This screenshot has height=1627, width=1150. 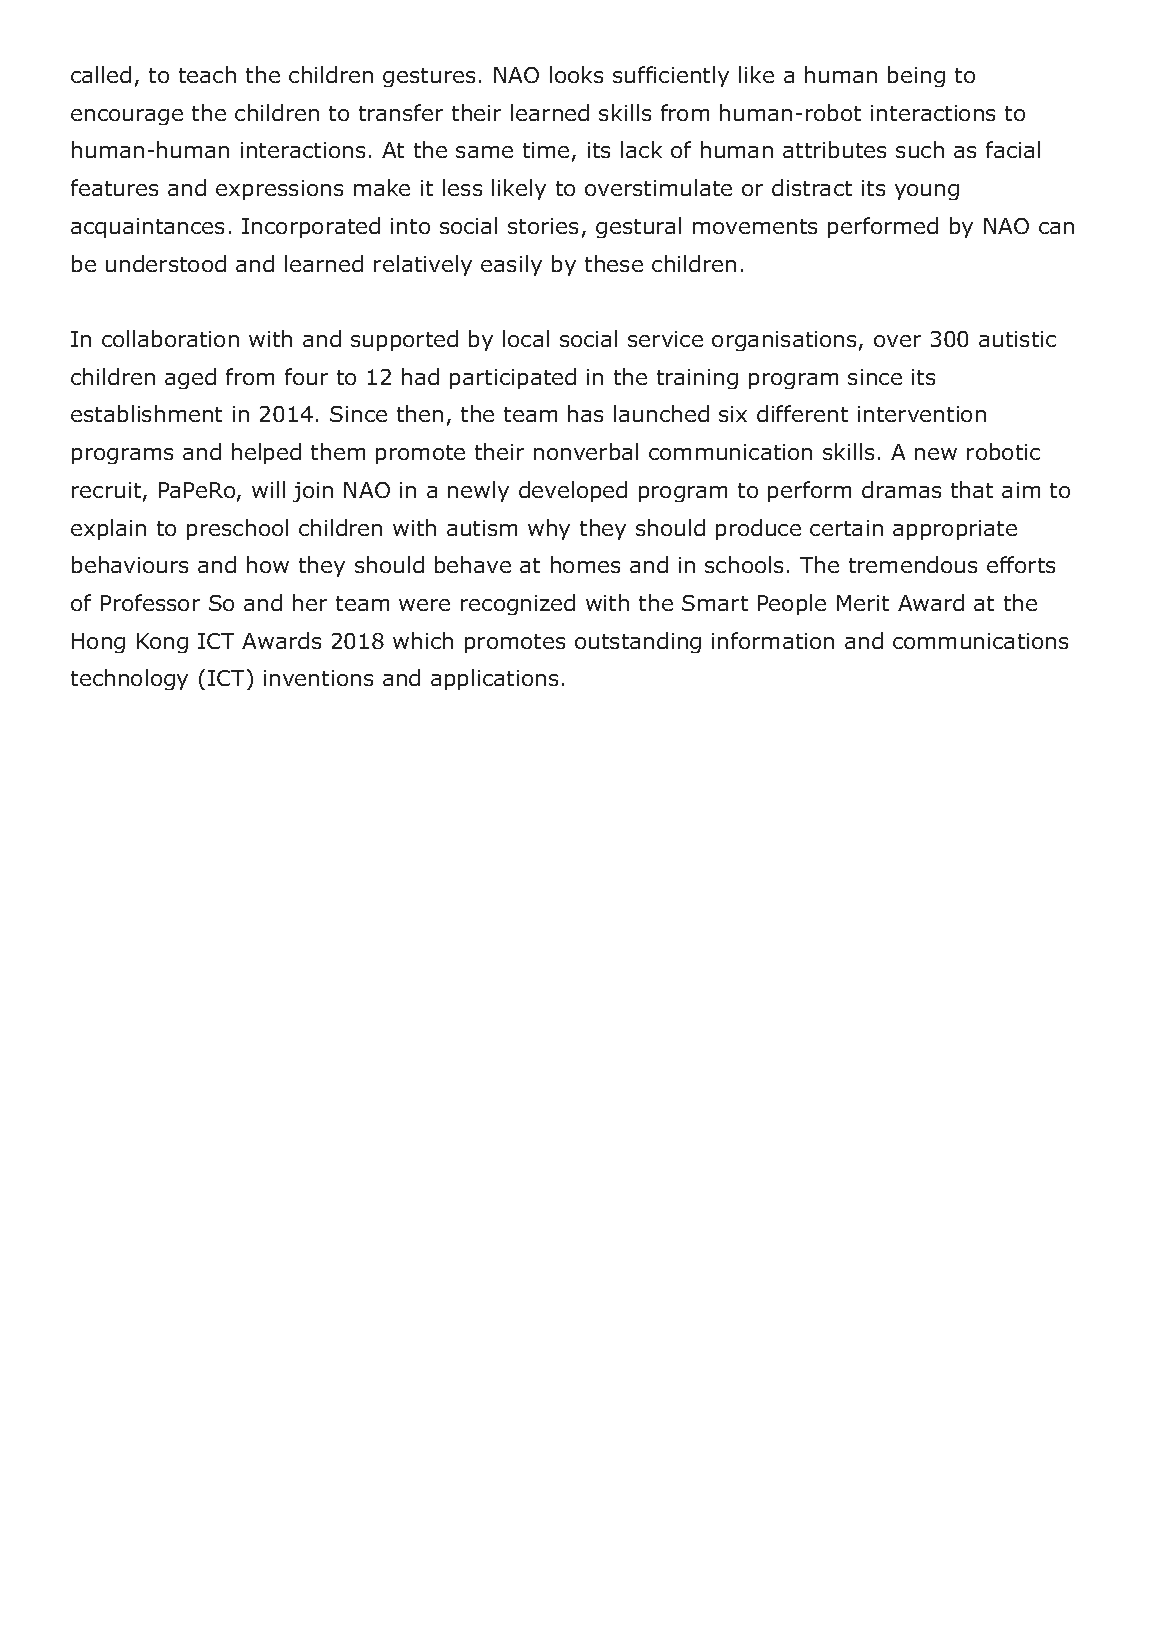 What do you see at coordinates (773, 640) in the screenshot?
I see `information` at bounding box center [773, 640].
